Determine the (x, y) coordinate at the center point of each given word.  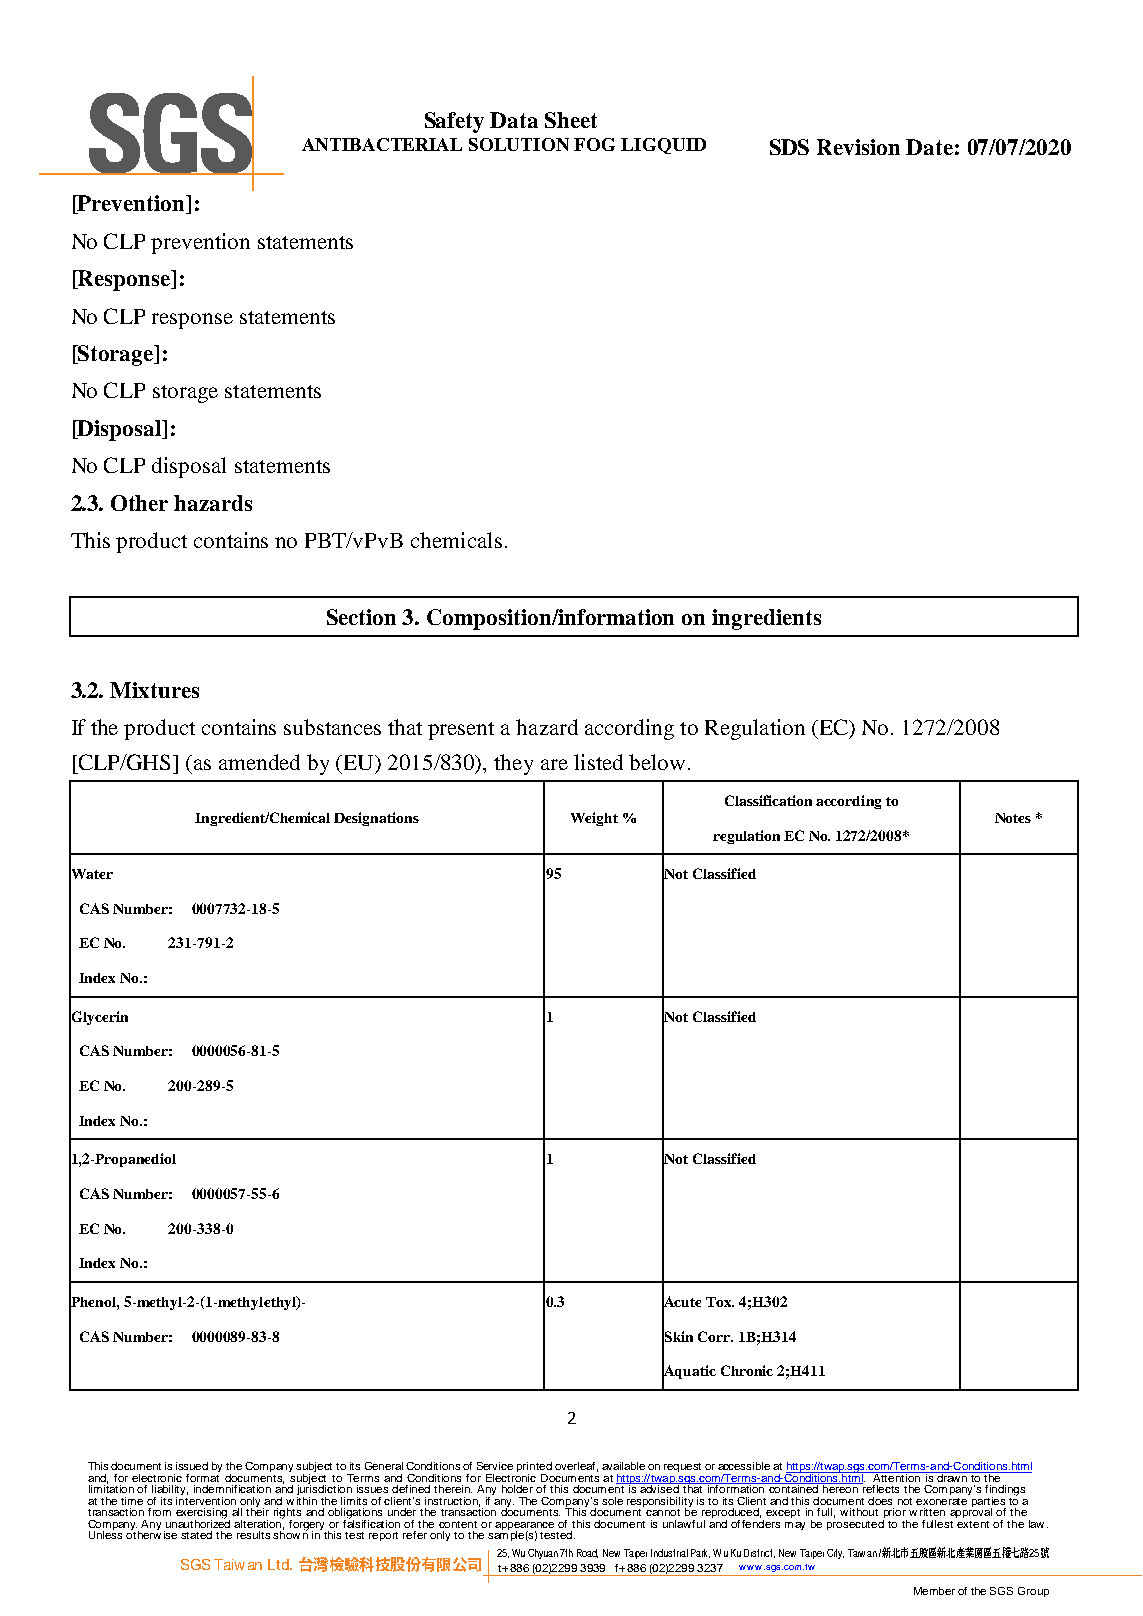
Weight (594, 819)
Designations (376, 819)
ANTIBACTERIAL (382, 144)
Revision (858, 147)
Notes (1013, 818)
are (554, 764)
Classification (768, 800)
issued (192, 1466)
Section (361, 617)
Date (929, 147)
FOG (594, 144)
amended (259, 762)
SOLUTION (519, 144)
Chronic (747, 1370)
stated (196, 1535)
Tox (720, 1302)
